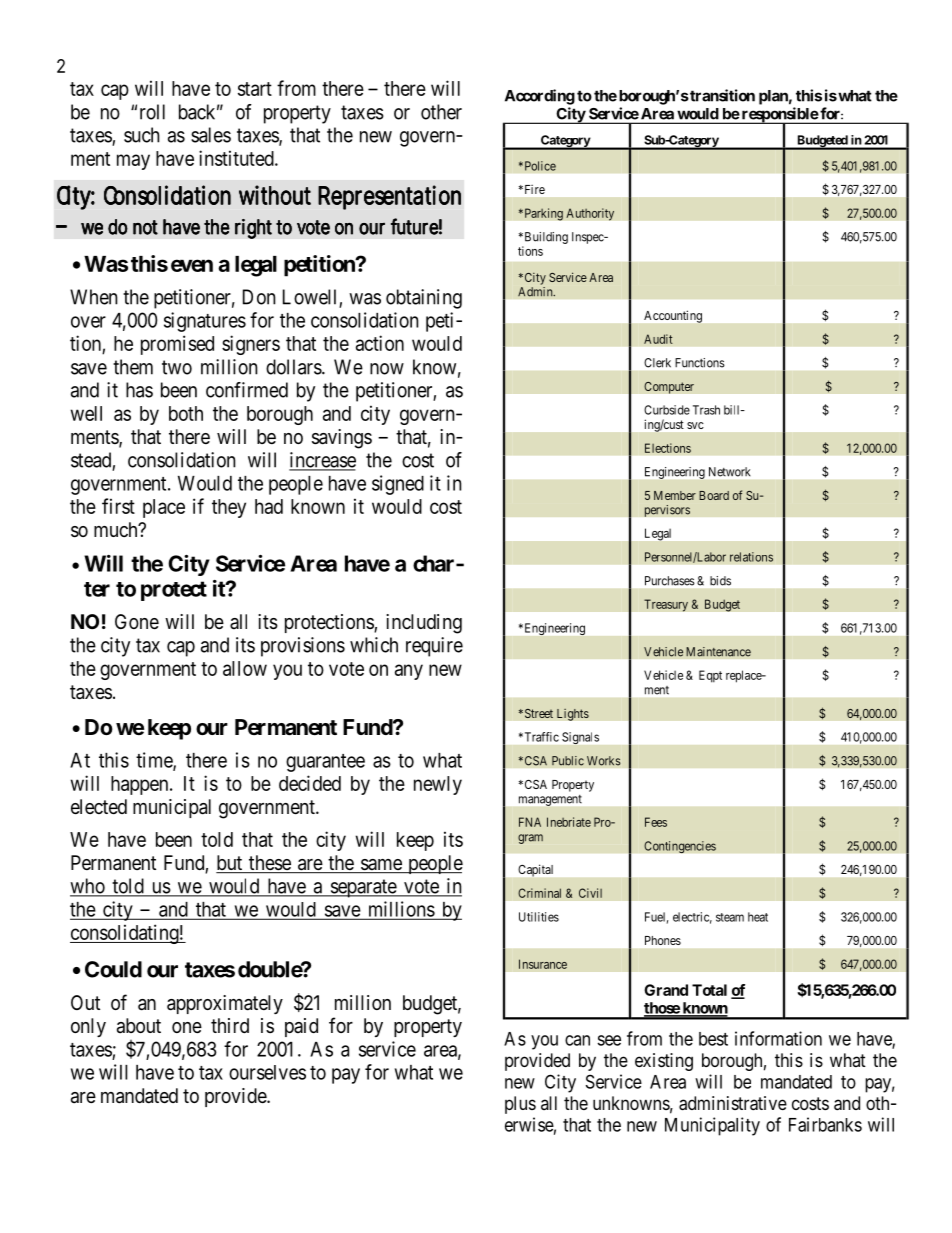 Image resolution: width=952 pixels, height=1233 pixels. I want to click on plus, so click(520, 1105).
